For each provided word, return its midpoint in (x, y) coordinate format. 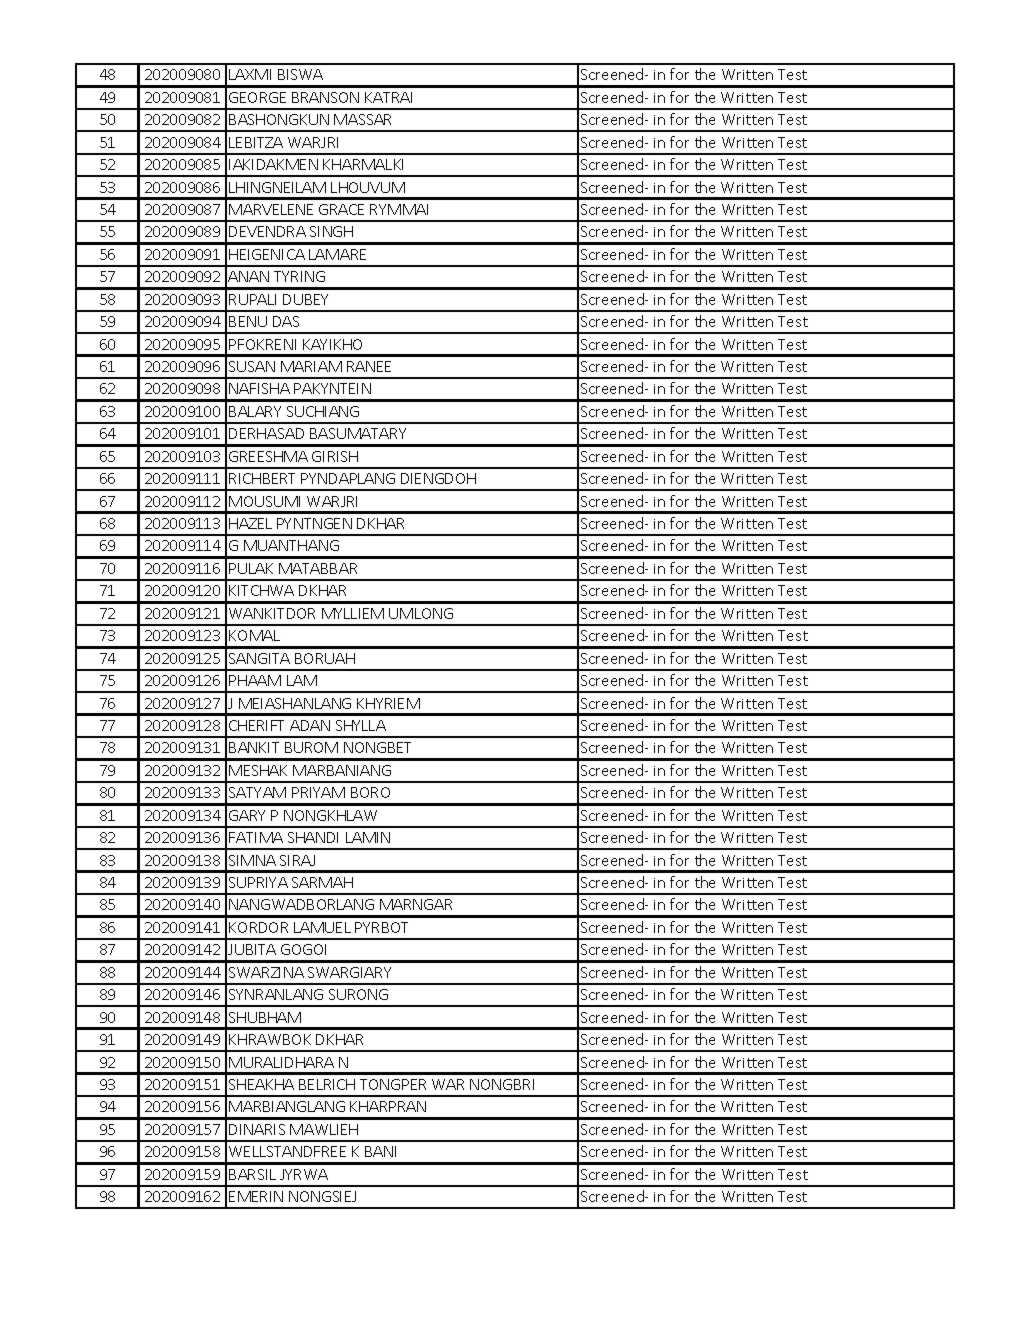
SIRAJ (297, 860)
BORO (370, 792)
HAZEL (250, 523)
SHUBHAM (265, 1017)
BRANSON (325, 97)
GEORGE (257, 97)
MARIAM (311, 366)
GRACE (341, 209)
